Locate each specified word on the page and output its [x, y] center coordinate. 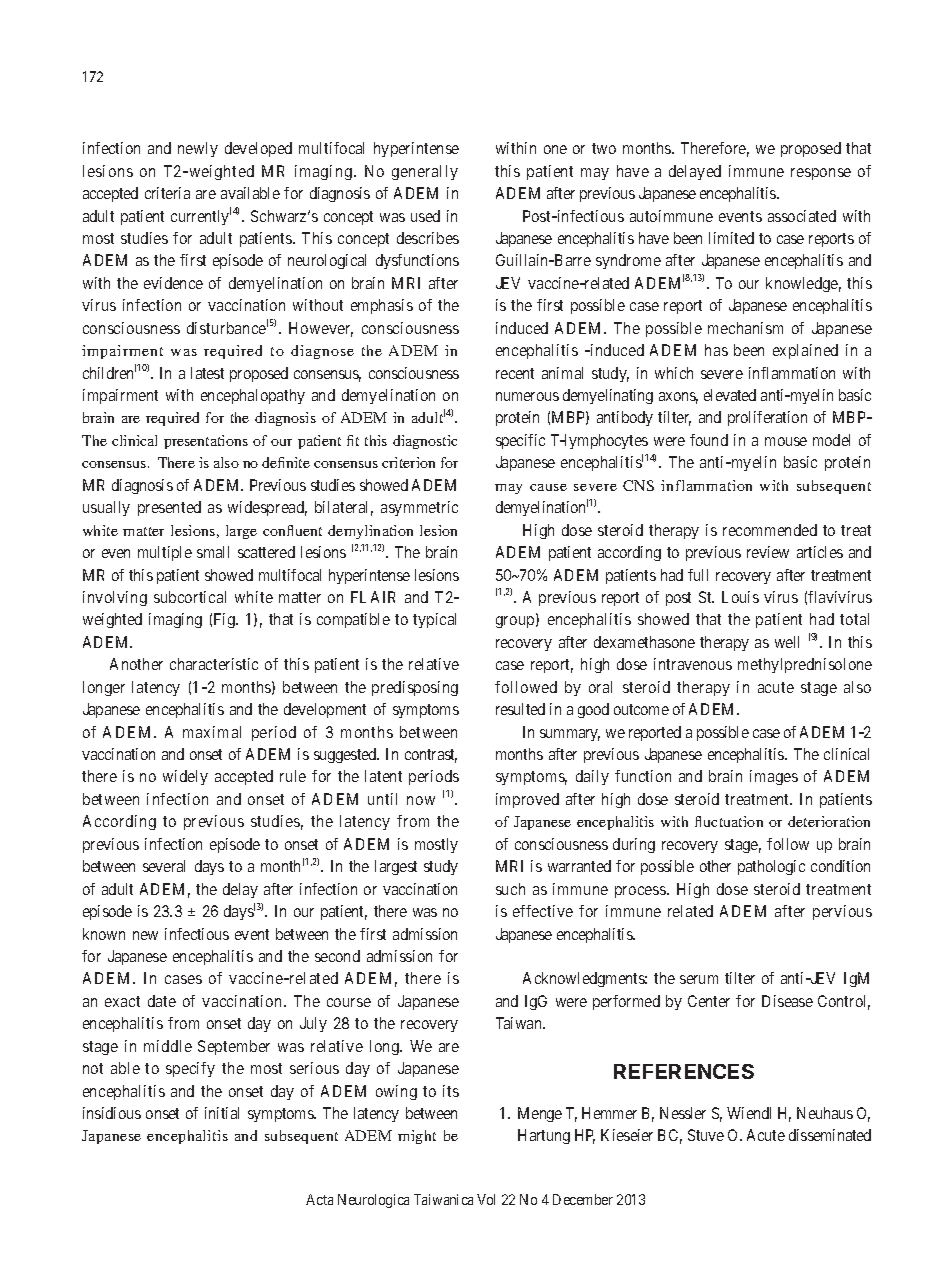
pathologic [771, 867]
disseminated [830, 1135]
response [821, 174]
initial [222, 1113]
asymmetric [419, 508]
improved [527, 800]
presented [169, 508]
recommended [770, 530]
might [417, 1137]
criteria [167, 193]
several [164, 866]
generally [425, 172]
